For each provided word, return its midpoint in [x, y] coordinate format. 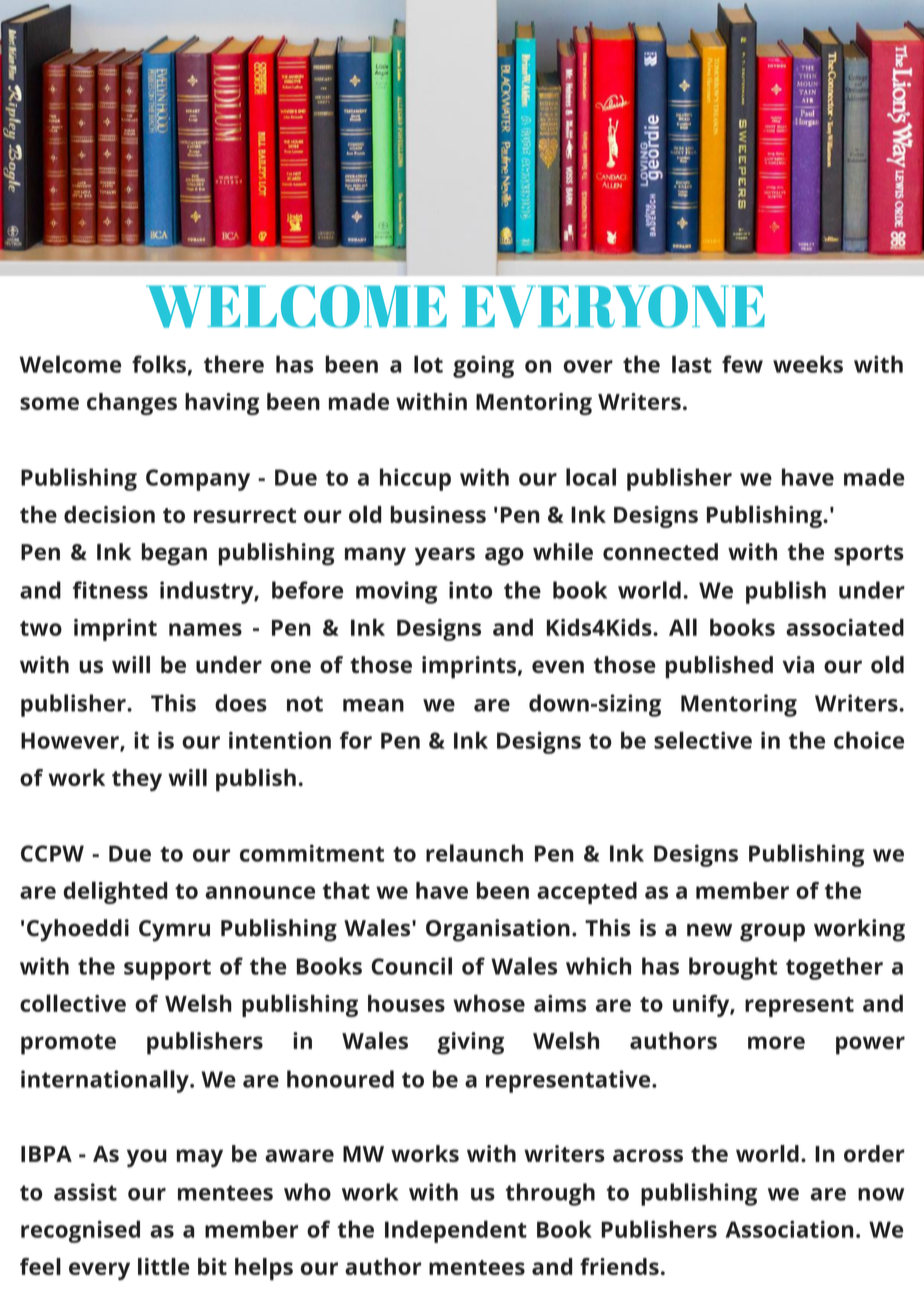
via [798, 664]
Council [411, 966]
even [558, 666]
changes [132, 404]
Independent [456, 1231]
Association [789, 1229]
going [483, 366]
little [164, 1266]
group [772, 932]
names [205, 629]
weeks [808, 364]
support [167, 969]
